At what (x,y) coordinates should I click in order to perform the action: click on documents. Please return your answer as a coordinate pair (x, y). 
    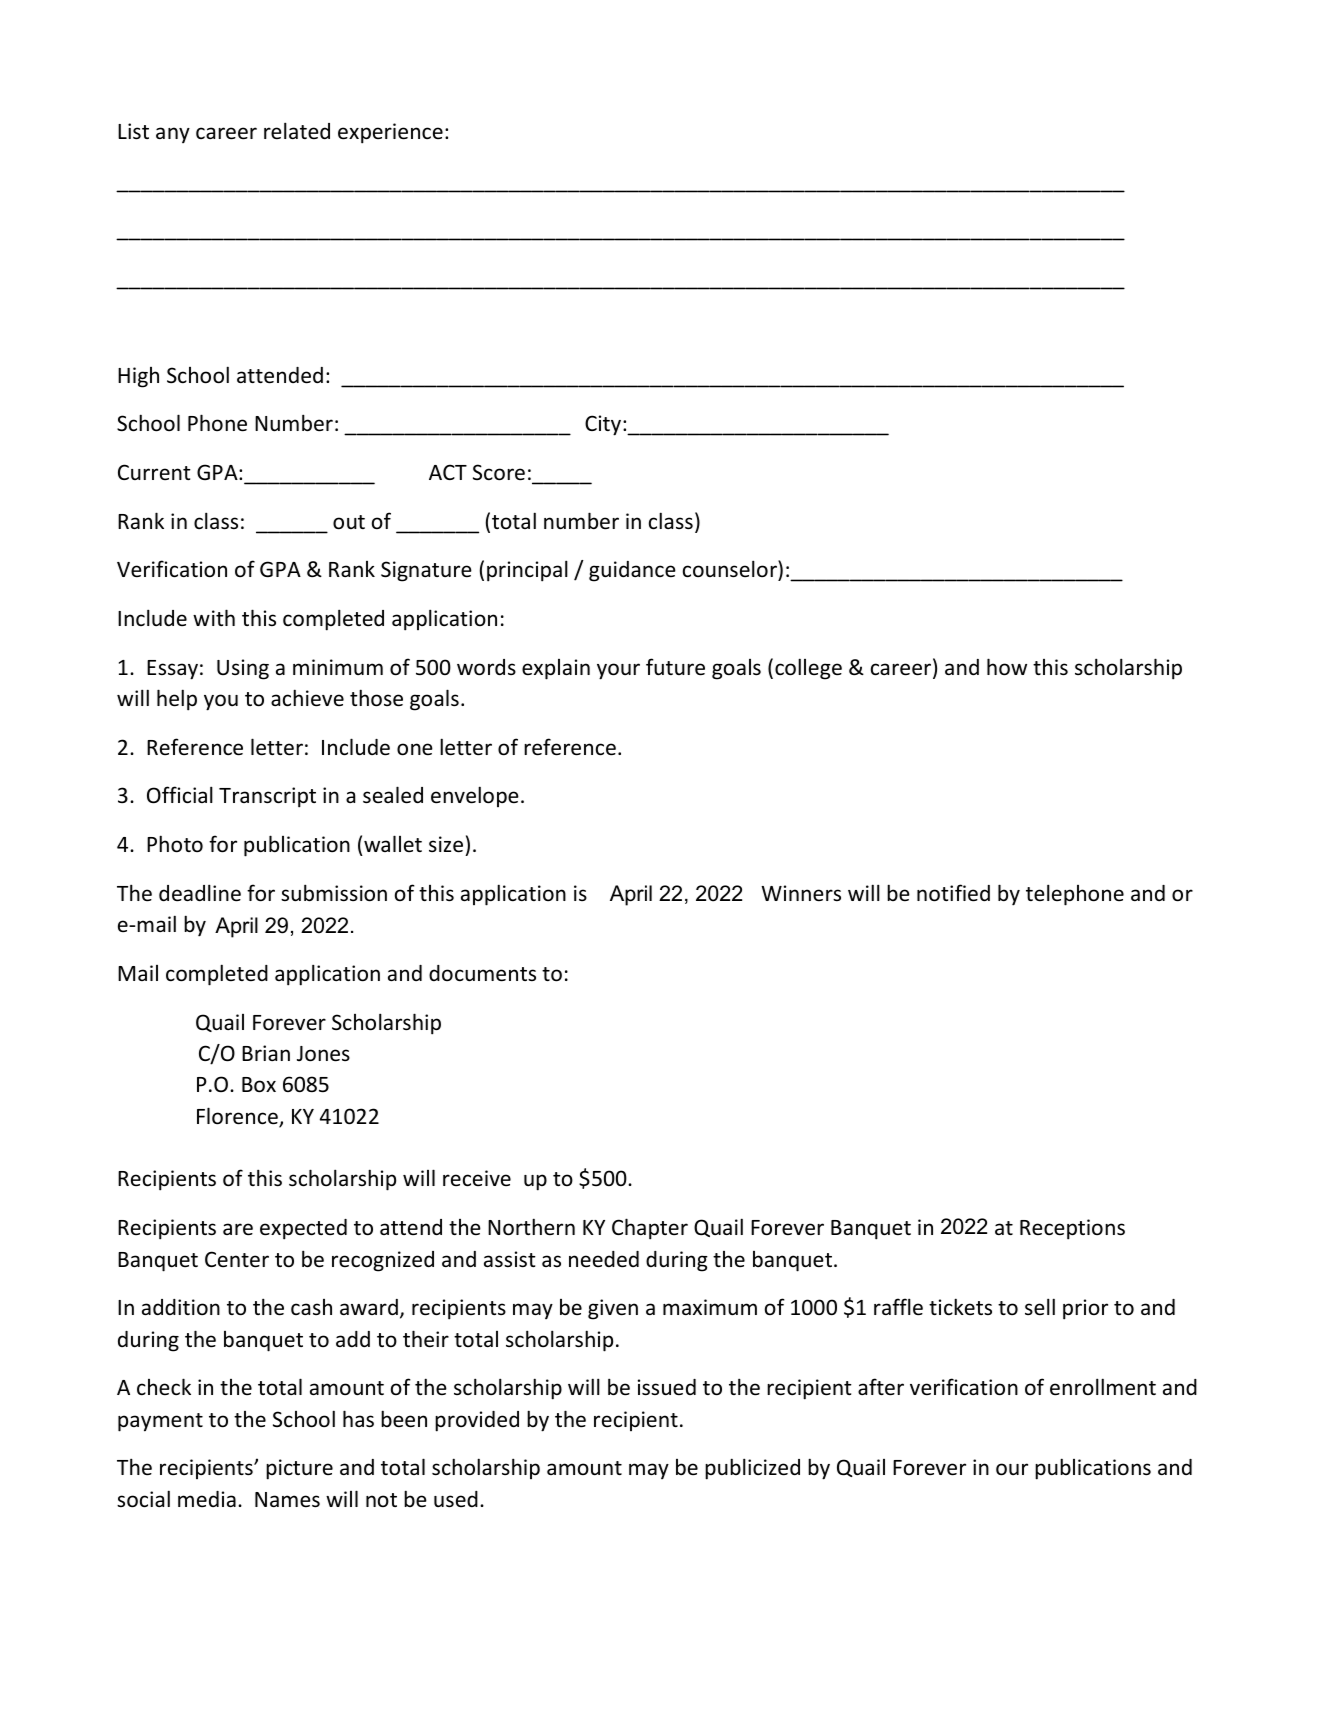
    Looking at the image, I should click on (482, 973).
